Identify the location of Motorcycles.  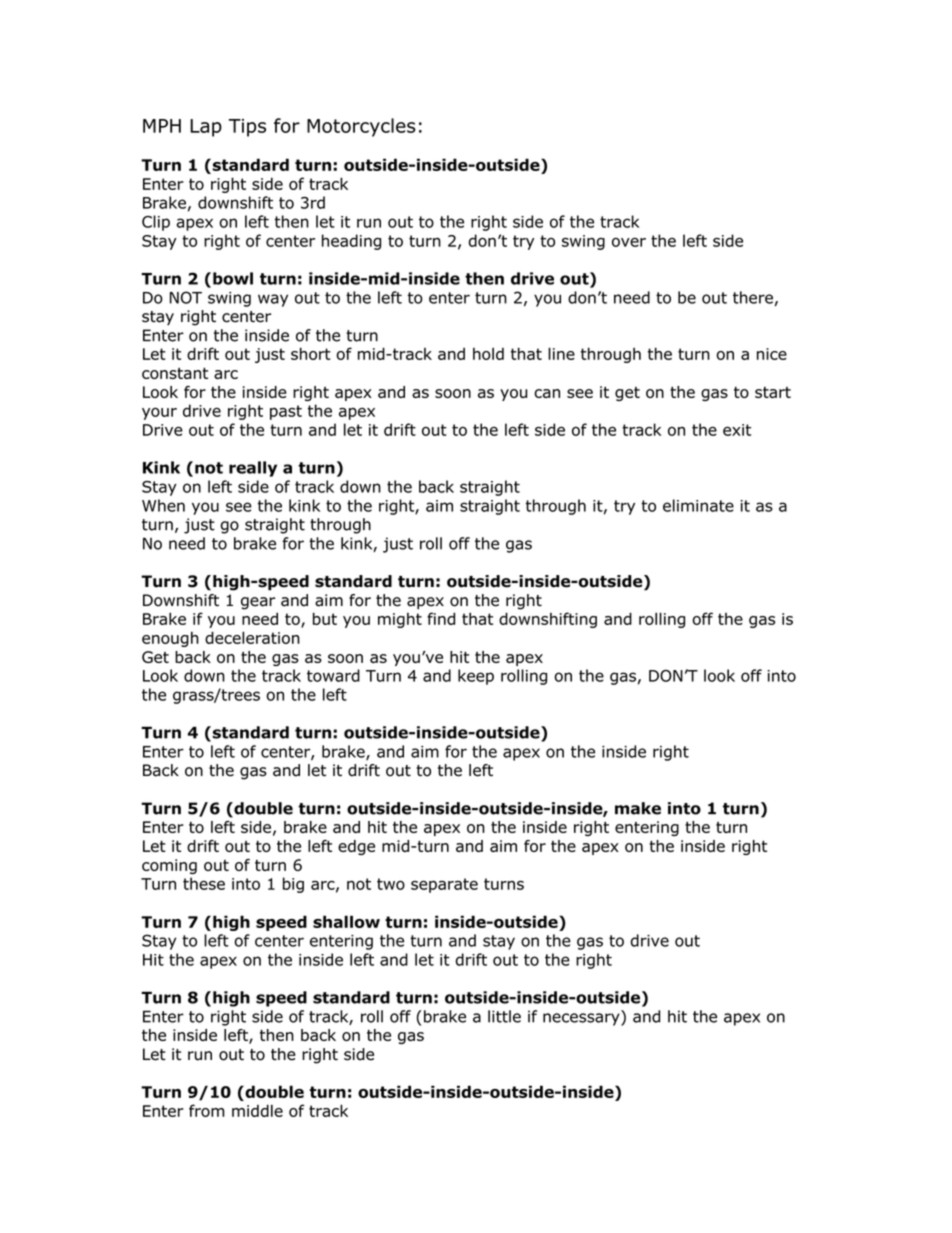
(361, 127).
